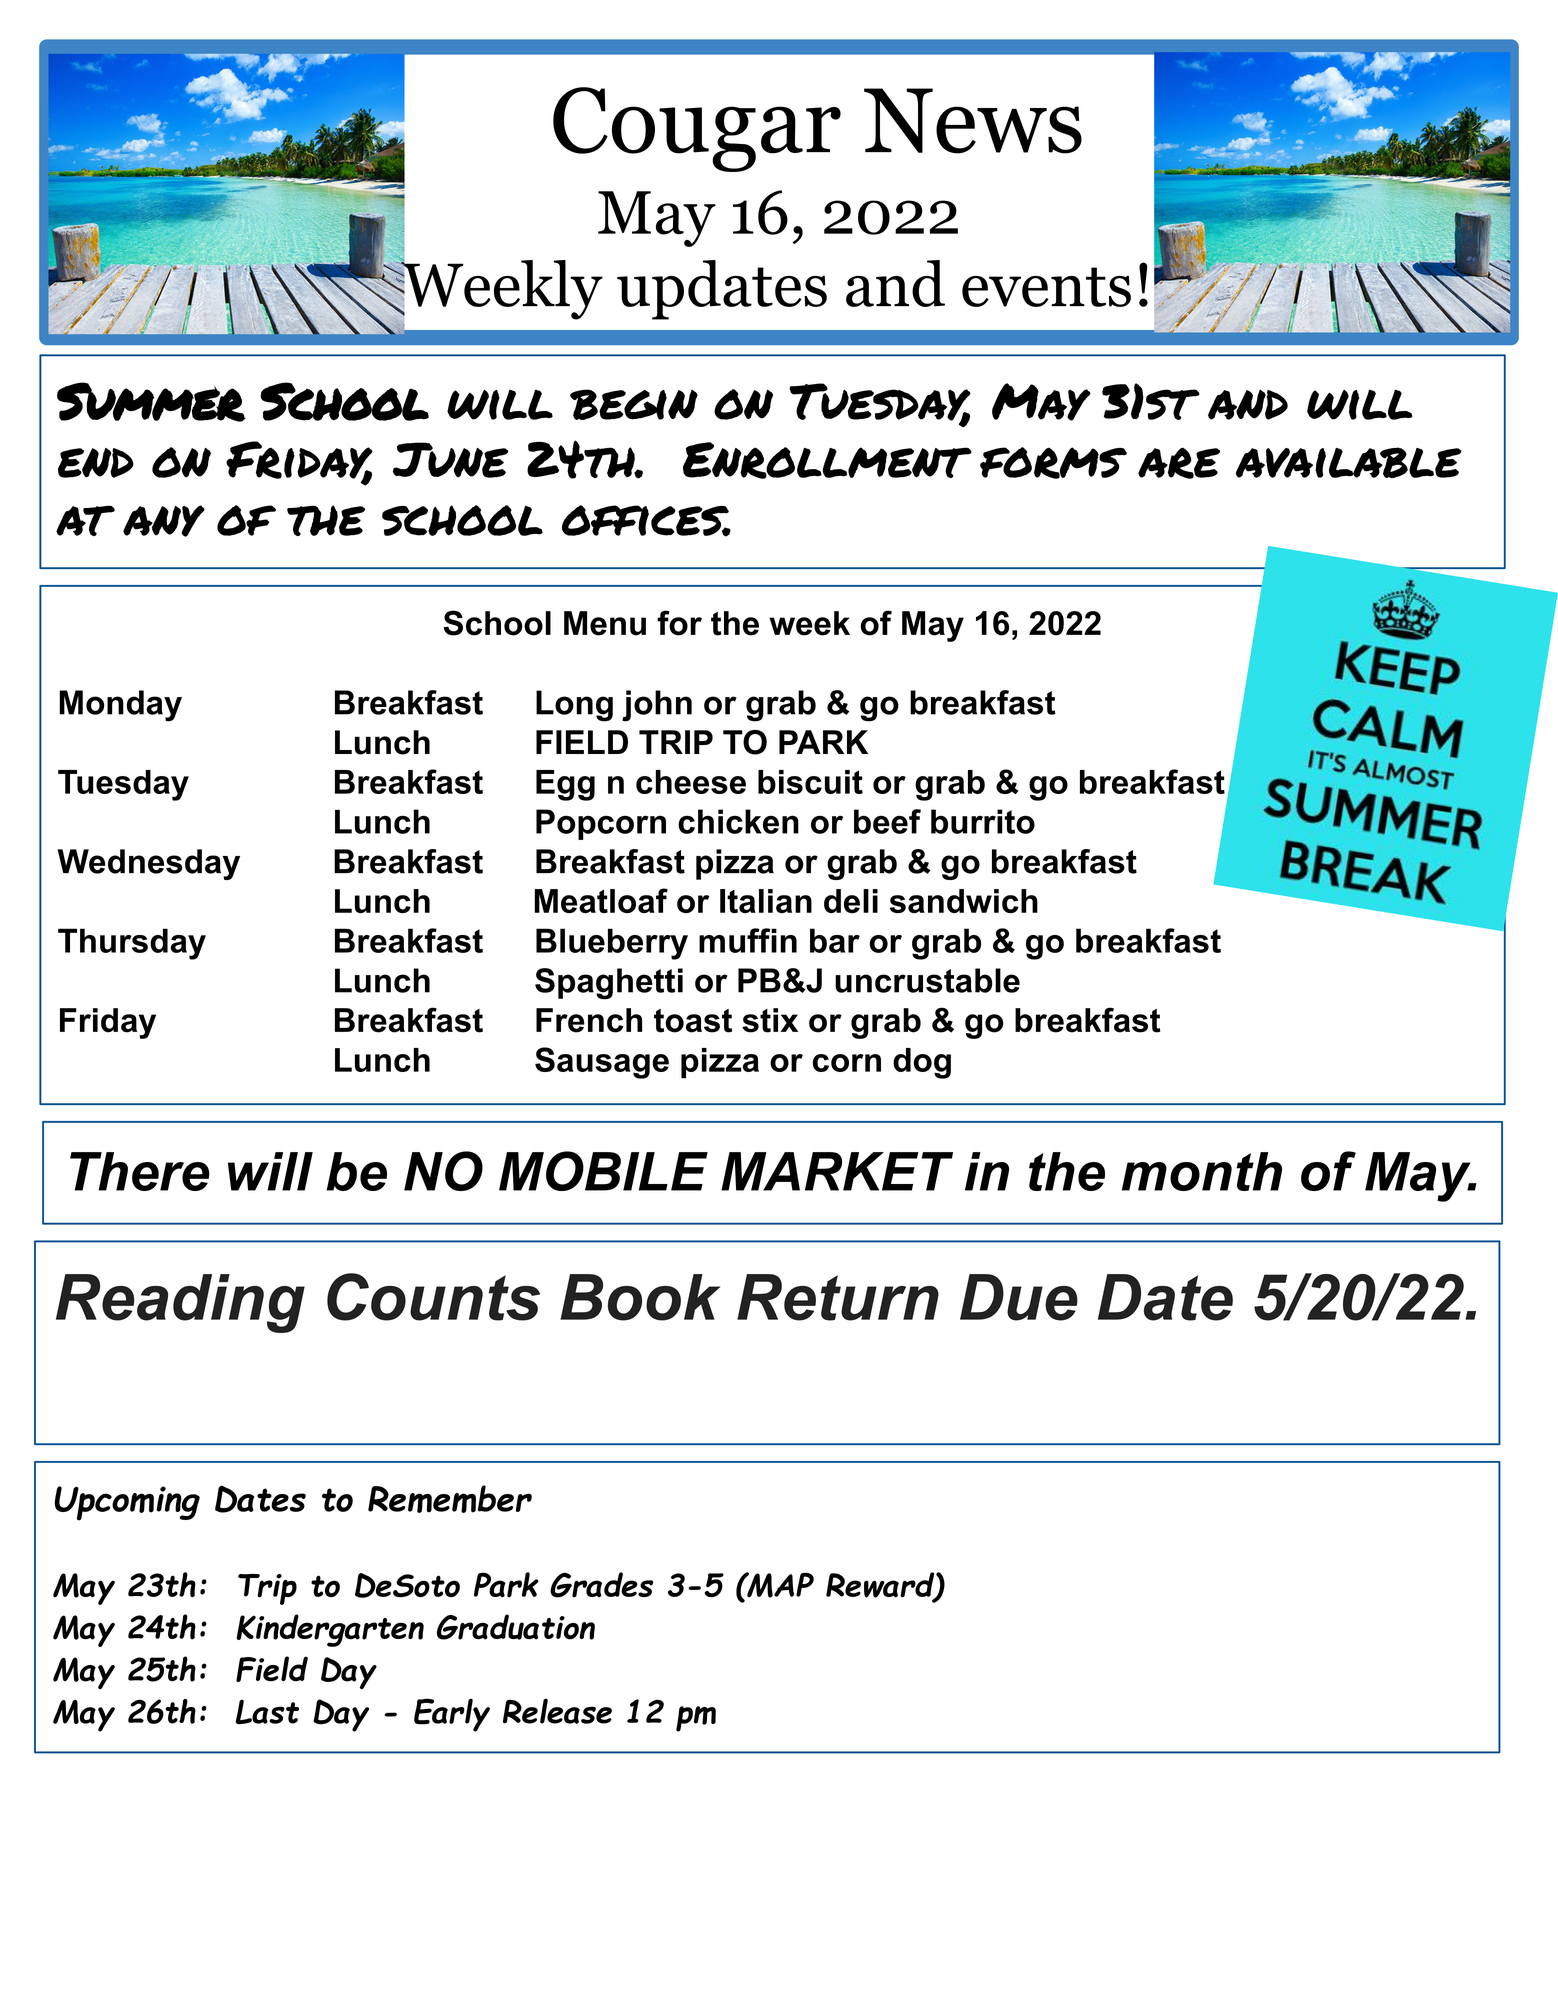 This image has height=2016, width=1558. Describe the element at coordinates (766, 901) in the image. I see `Italian` at that location.
